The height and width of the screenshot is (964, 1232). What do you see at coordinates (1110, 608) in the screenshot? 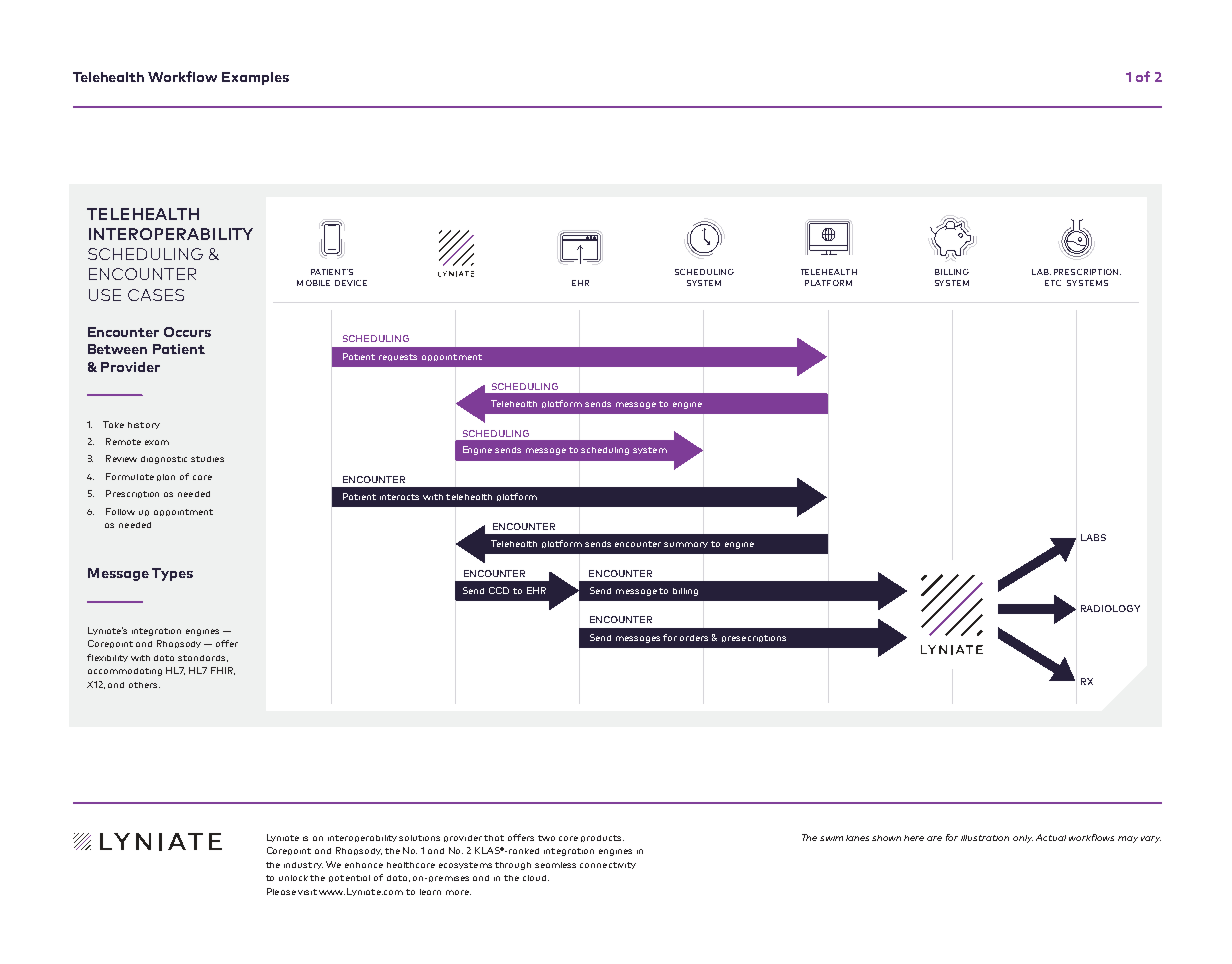
I see `RADIOLOGY` at bounding box center [1110, 608].
